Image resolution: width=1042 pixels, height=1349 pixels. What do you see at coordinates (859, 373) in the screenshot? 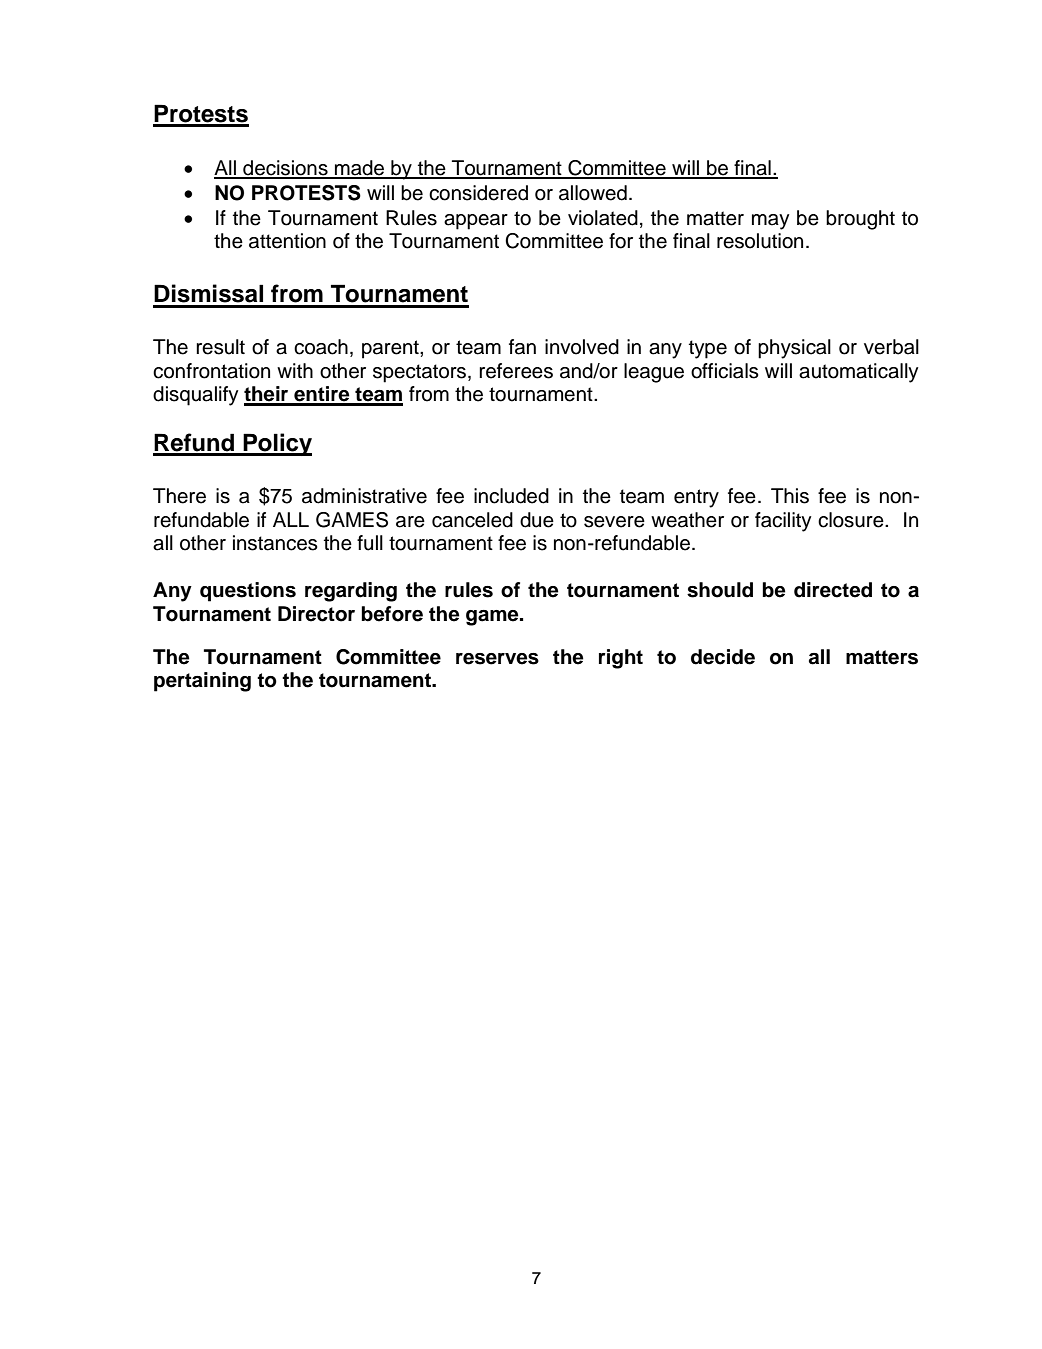
I see `automatically` at bounding box center [859, 373].
